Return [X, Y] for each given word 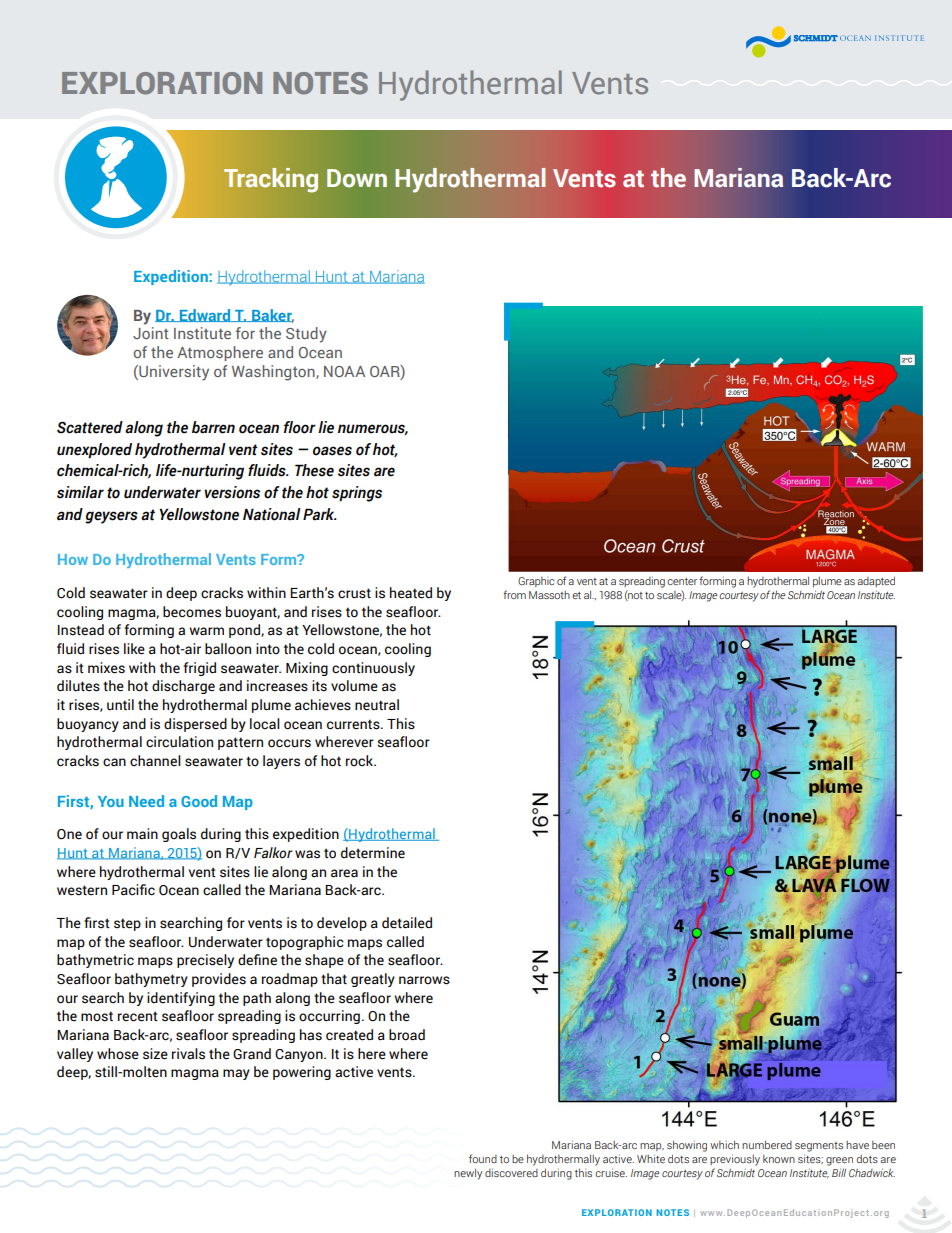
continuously [373, 669]
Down [357, 178]
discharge [183, 687]
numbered [767, 1144]
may [236, 1074]
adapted [876, 581]
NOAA [344, 371]
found [483, 1158]
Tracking [271, 180]
